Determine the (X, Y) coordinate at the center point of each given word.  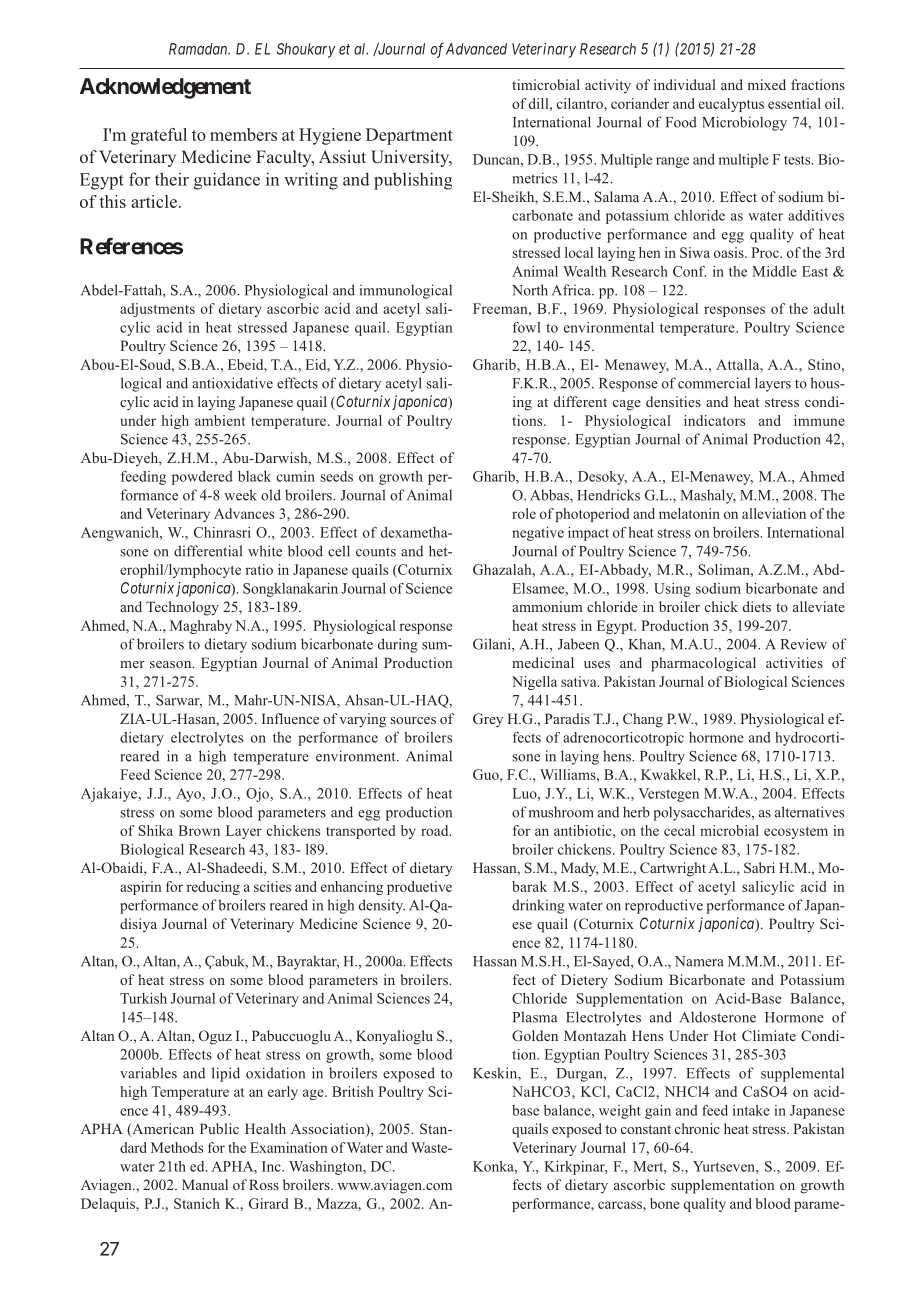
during (398, 645)
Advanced (476, 49)
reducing (213, 888)
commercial (714, 383)
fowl (527, 327)
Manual (205, 1184)
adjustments (157, 310)
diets (757, 606)
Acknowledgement (165, 88)
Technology (182, 608)
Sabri (759, 867)
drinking (538, 906)
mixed (767, 84)
